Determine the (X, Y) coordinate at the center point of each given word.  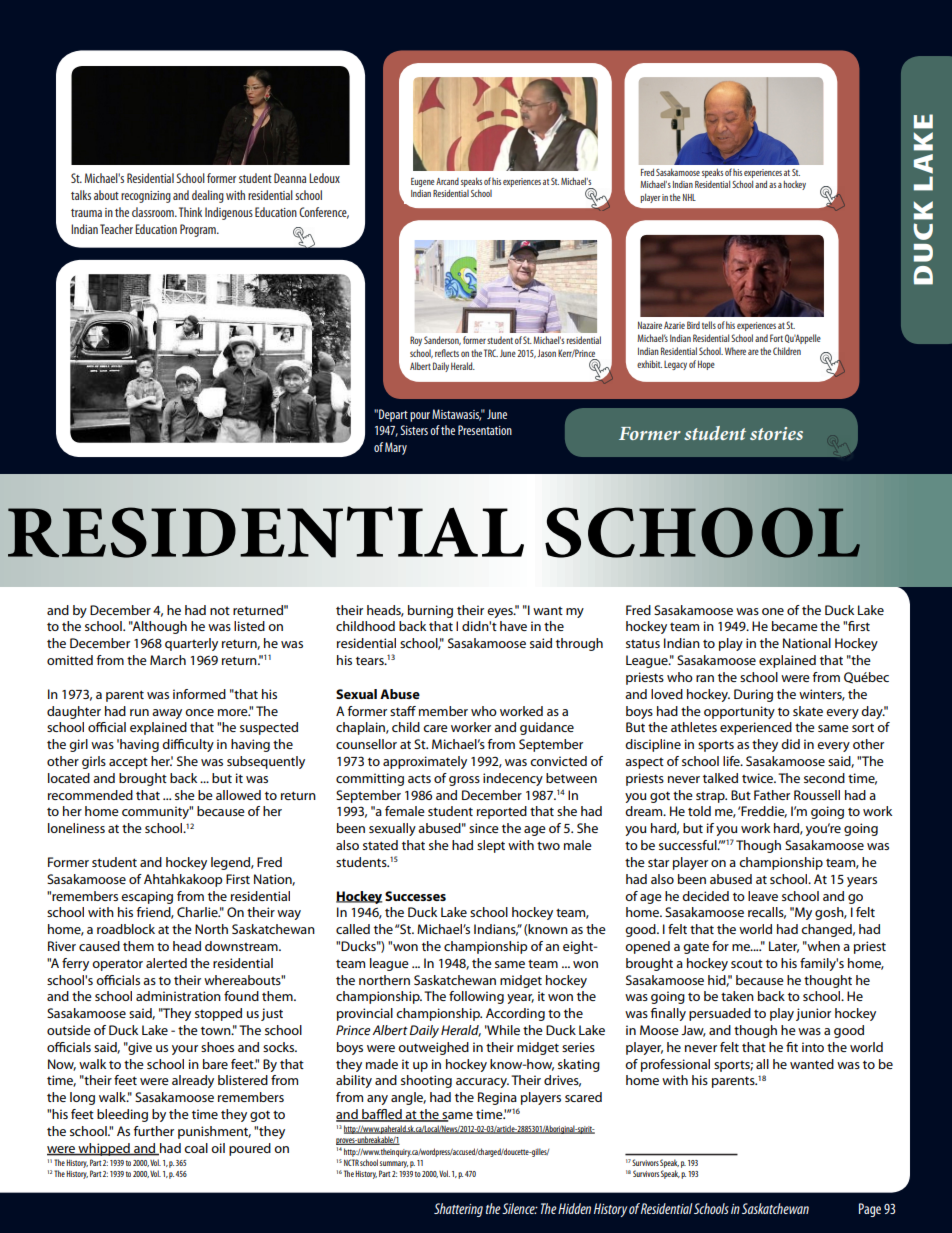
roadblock (126, 929)
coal (196, 1148)
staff (403, 711)
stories (776, 433)
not (220, 611)
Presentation (485, 430)
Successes (415, 896)
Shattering (458, 1210)
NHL (689, 197)
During (753, 695)
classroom (154, 212)
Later (784, 947)
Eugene (423, 182)
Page (870, 1210)
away (167, 714)
